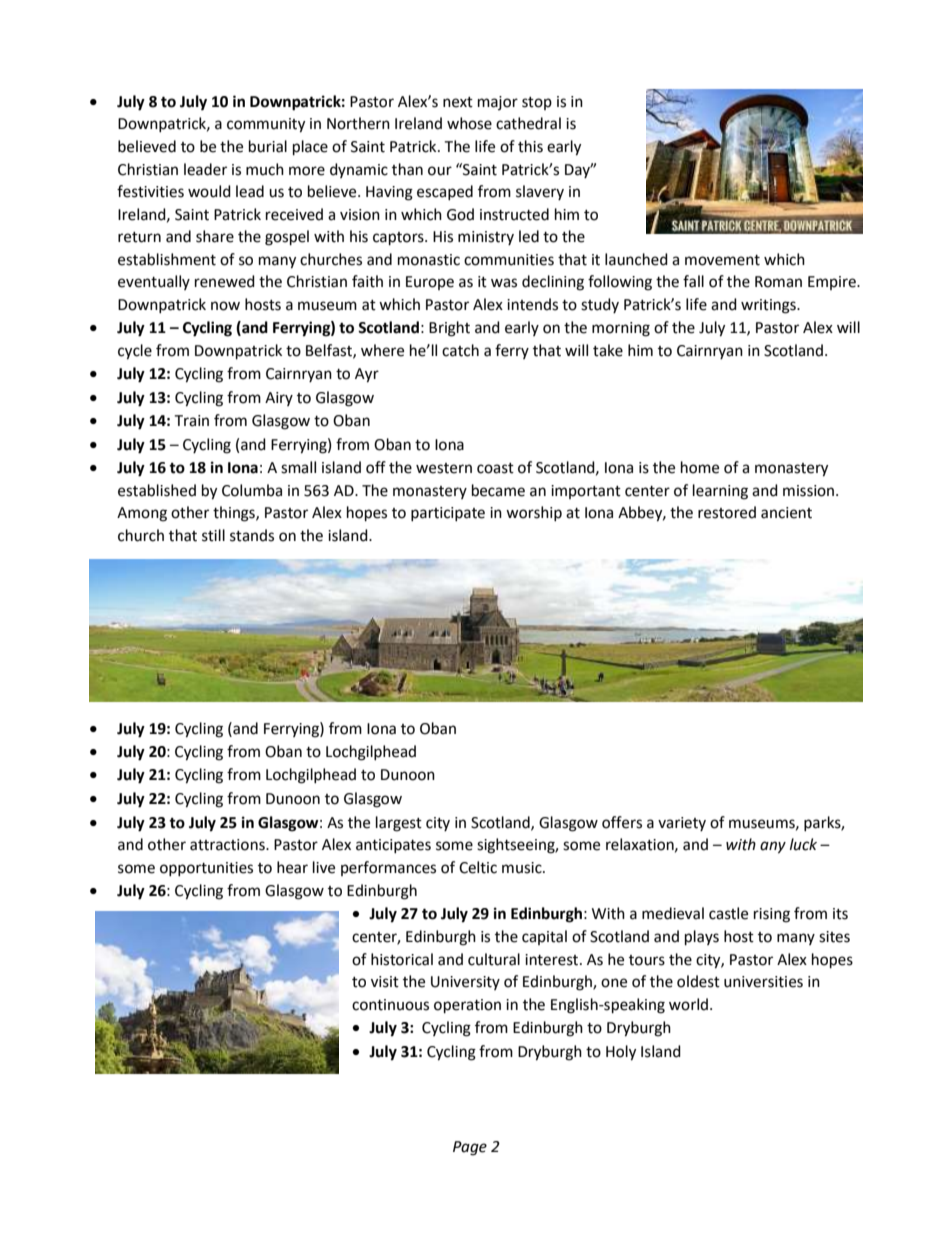 Image resolution: width=952 pixels, height=1233 pixels. Describe the element at coordinates (449, 329) in the document. I see `Bright` at that location.
